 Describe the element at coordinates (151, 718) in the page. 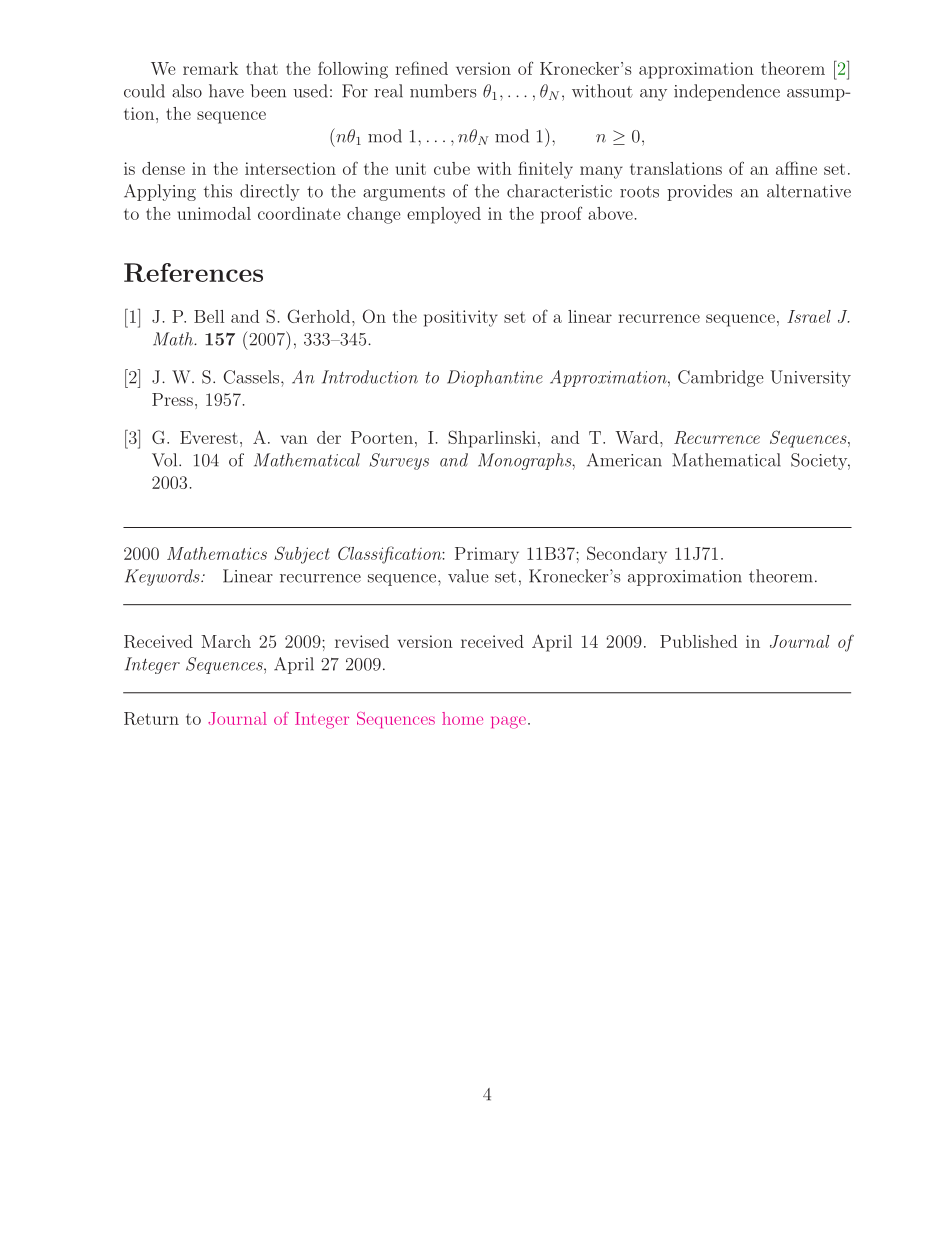

I see `Return` at that location.
